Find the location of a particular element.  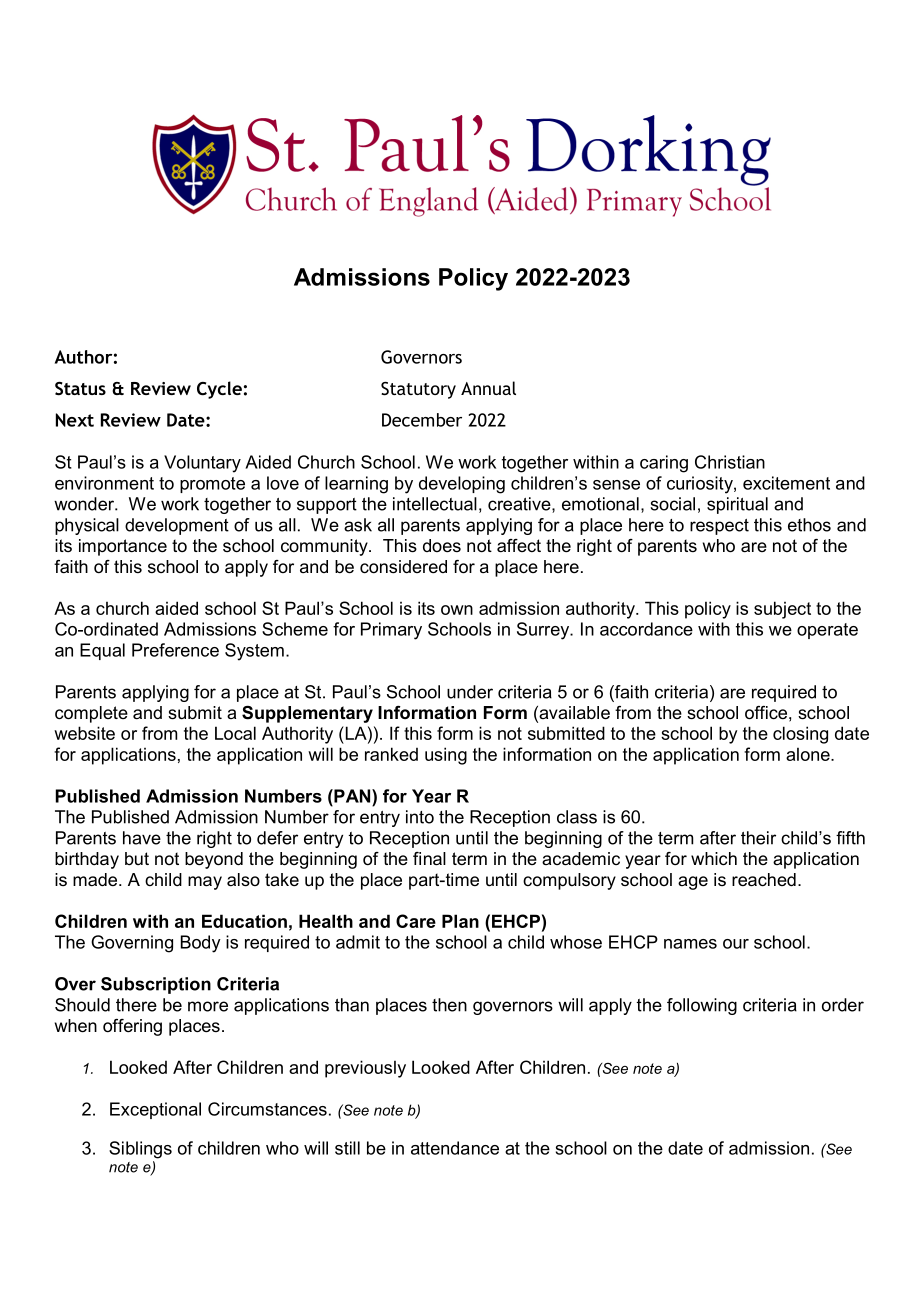

Preference is located at coordinates (175, 650).
